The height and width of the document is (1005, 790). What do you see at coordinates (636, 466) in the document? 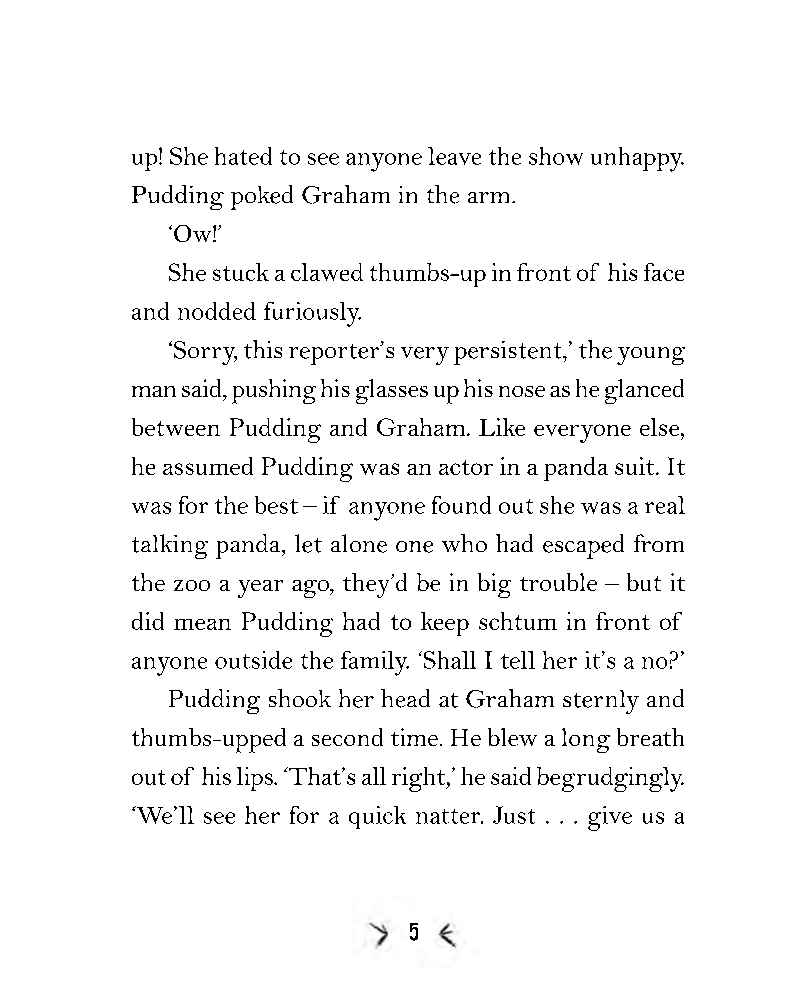
I see `suit` at bounding box center [636, 466].
